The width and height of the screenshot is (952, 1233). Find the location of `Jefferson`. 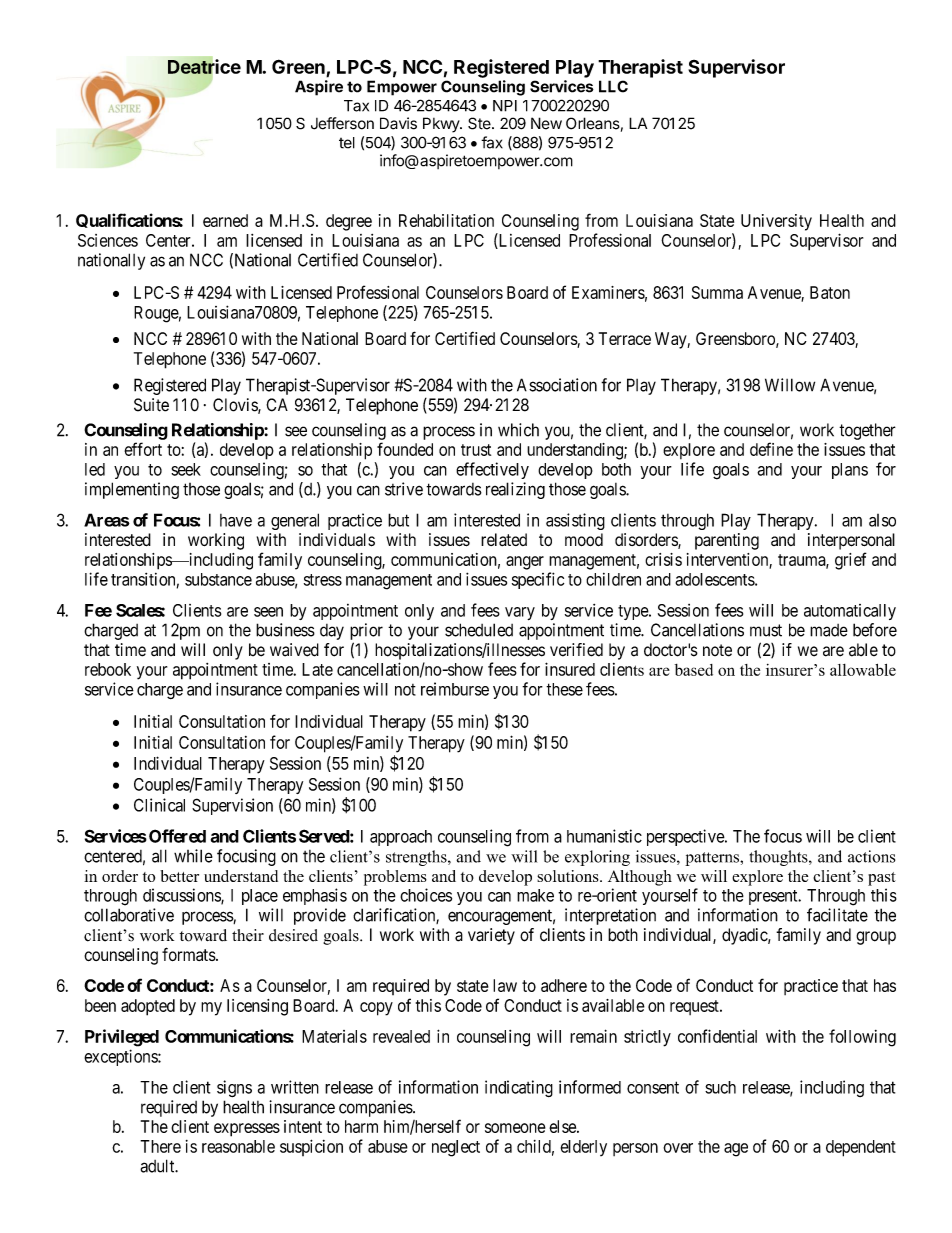

Jefferson is located at coordinates (342, 123).
